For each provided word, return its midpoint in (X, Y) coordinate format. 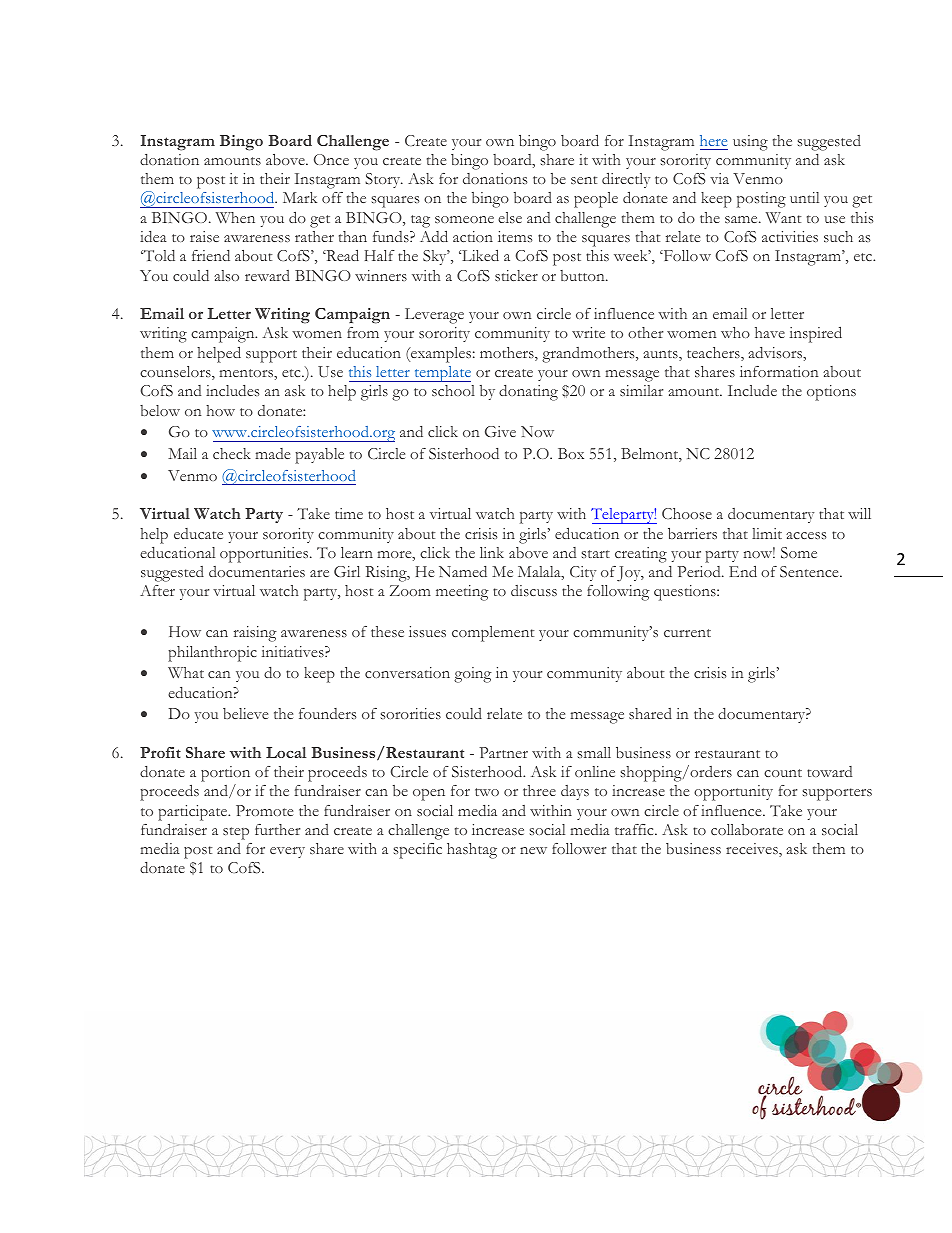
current (687, 633)
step (236, 833)
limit (767, 533)
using (750, 143)
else (510, 217)
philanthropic (212, 654)
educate (198, 533)
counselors (176, 373)
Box (571, 453)
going (473, 675)
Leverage (434, 316)
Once (331, 159)
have (770, 332)
